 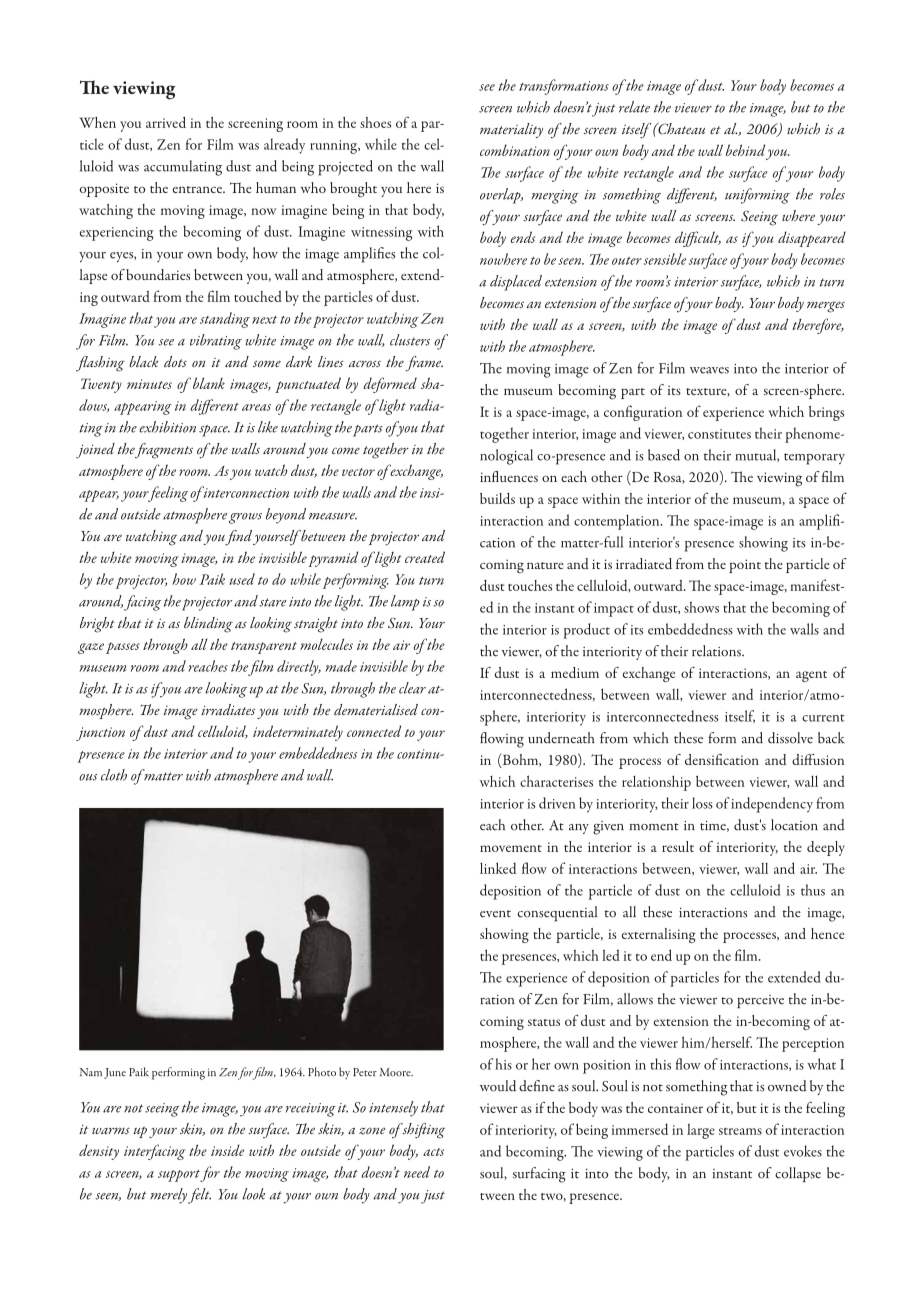 What do you see at coordinates (719, 434) in the image?
I see `constitutes` at bounding box center [719, 434].
